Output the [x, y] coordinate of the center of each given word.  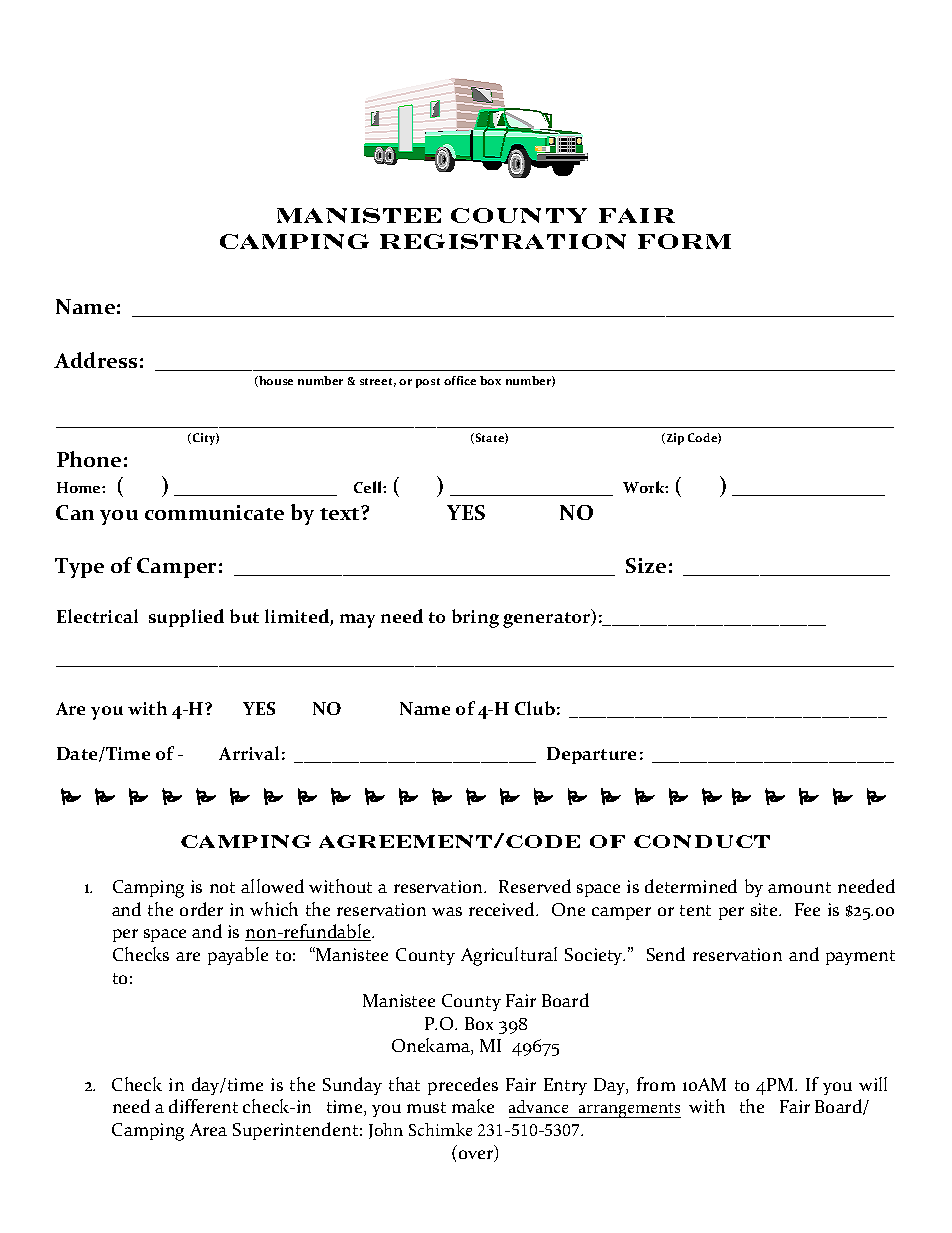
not [222, 887]
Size [646, 565]
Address [95, 360]
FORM [684, 241]
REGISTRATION [503, 241]
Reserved [535, 886]
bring [475, 618]
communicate [214, 512]
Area [208, 1129]
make [473, 1106]
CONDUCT [702, 841]
